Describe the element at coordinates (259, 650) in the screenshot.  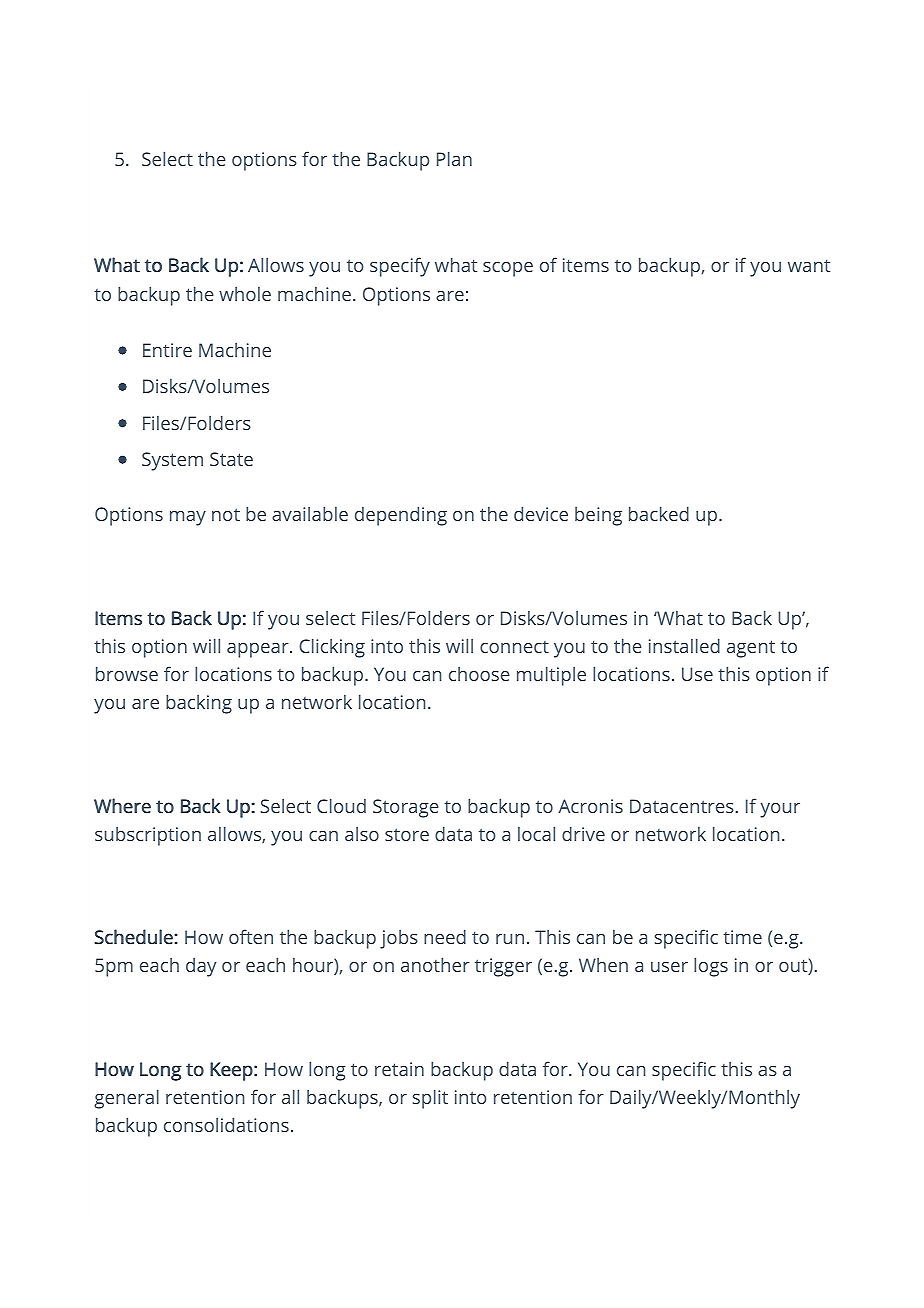
I see `appear` at that location.
